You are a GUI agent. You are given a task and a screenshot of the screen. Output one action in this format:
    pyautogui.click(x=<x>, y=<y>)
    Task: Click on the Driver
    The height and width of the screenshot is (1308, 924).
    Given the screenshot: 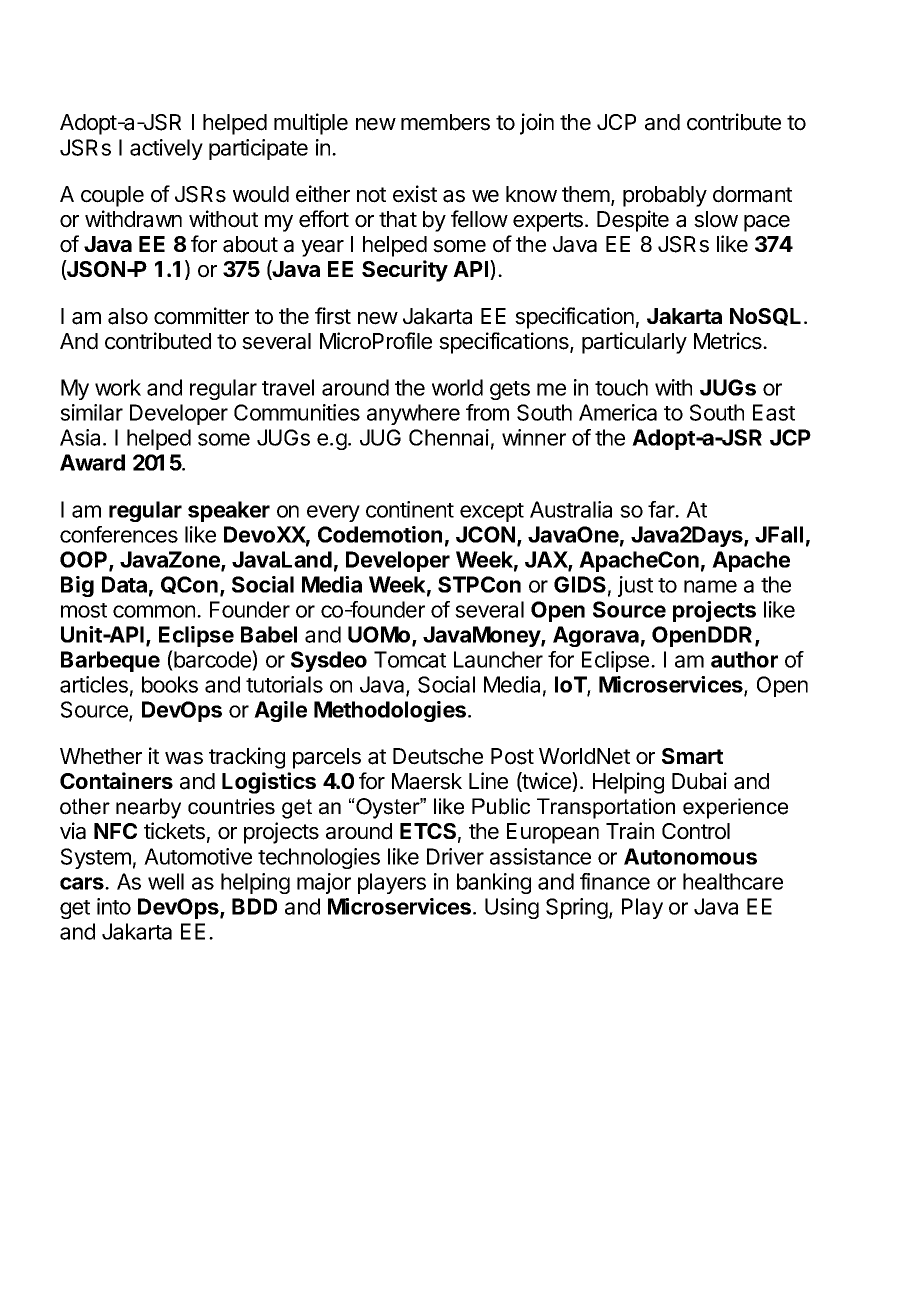 What is the action you would take?
    pyautogui.click(x=455, y=856)
